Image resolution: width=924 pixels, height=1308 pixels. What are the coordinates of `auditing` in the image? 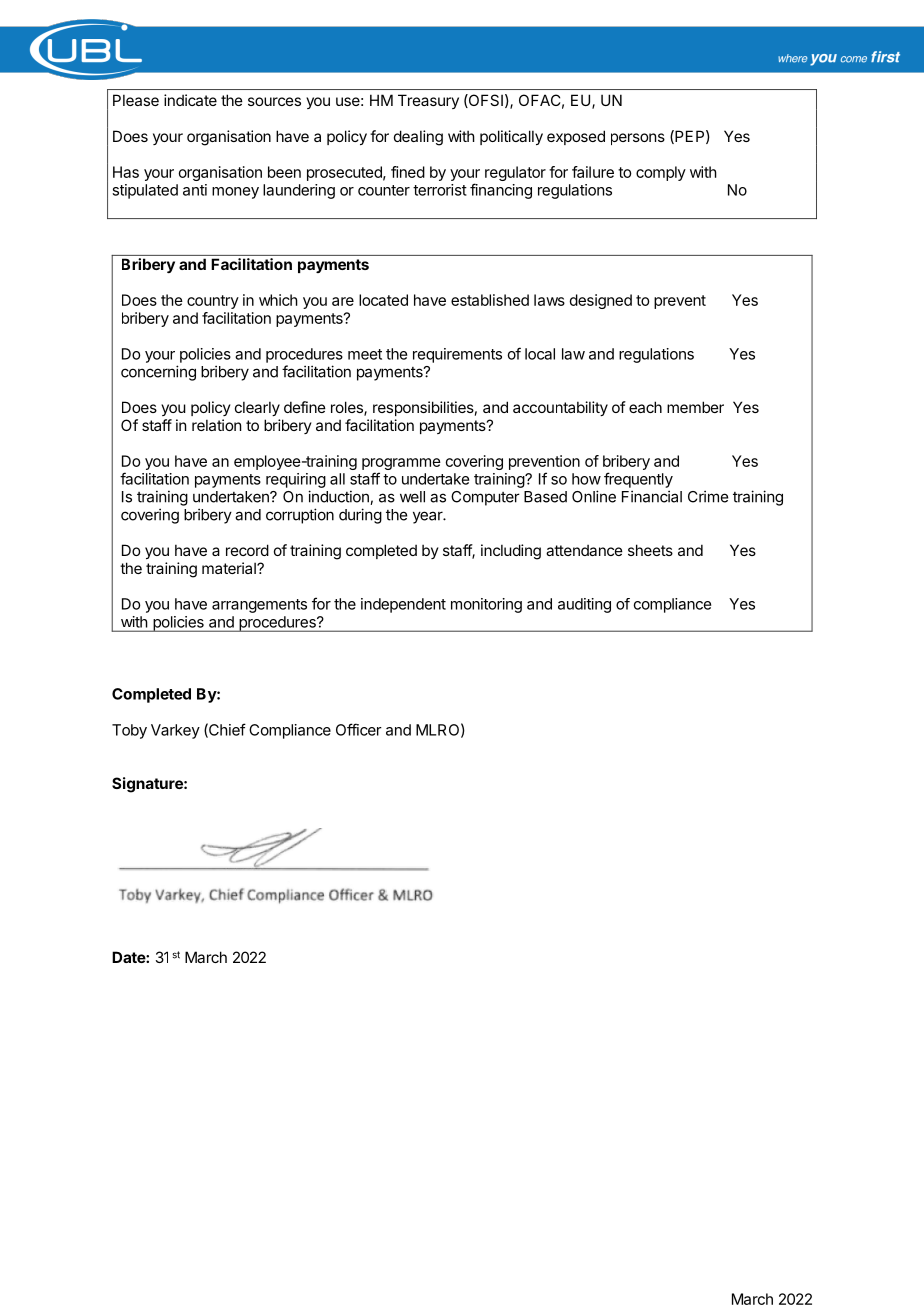 It's located at (584, 605).
